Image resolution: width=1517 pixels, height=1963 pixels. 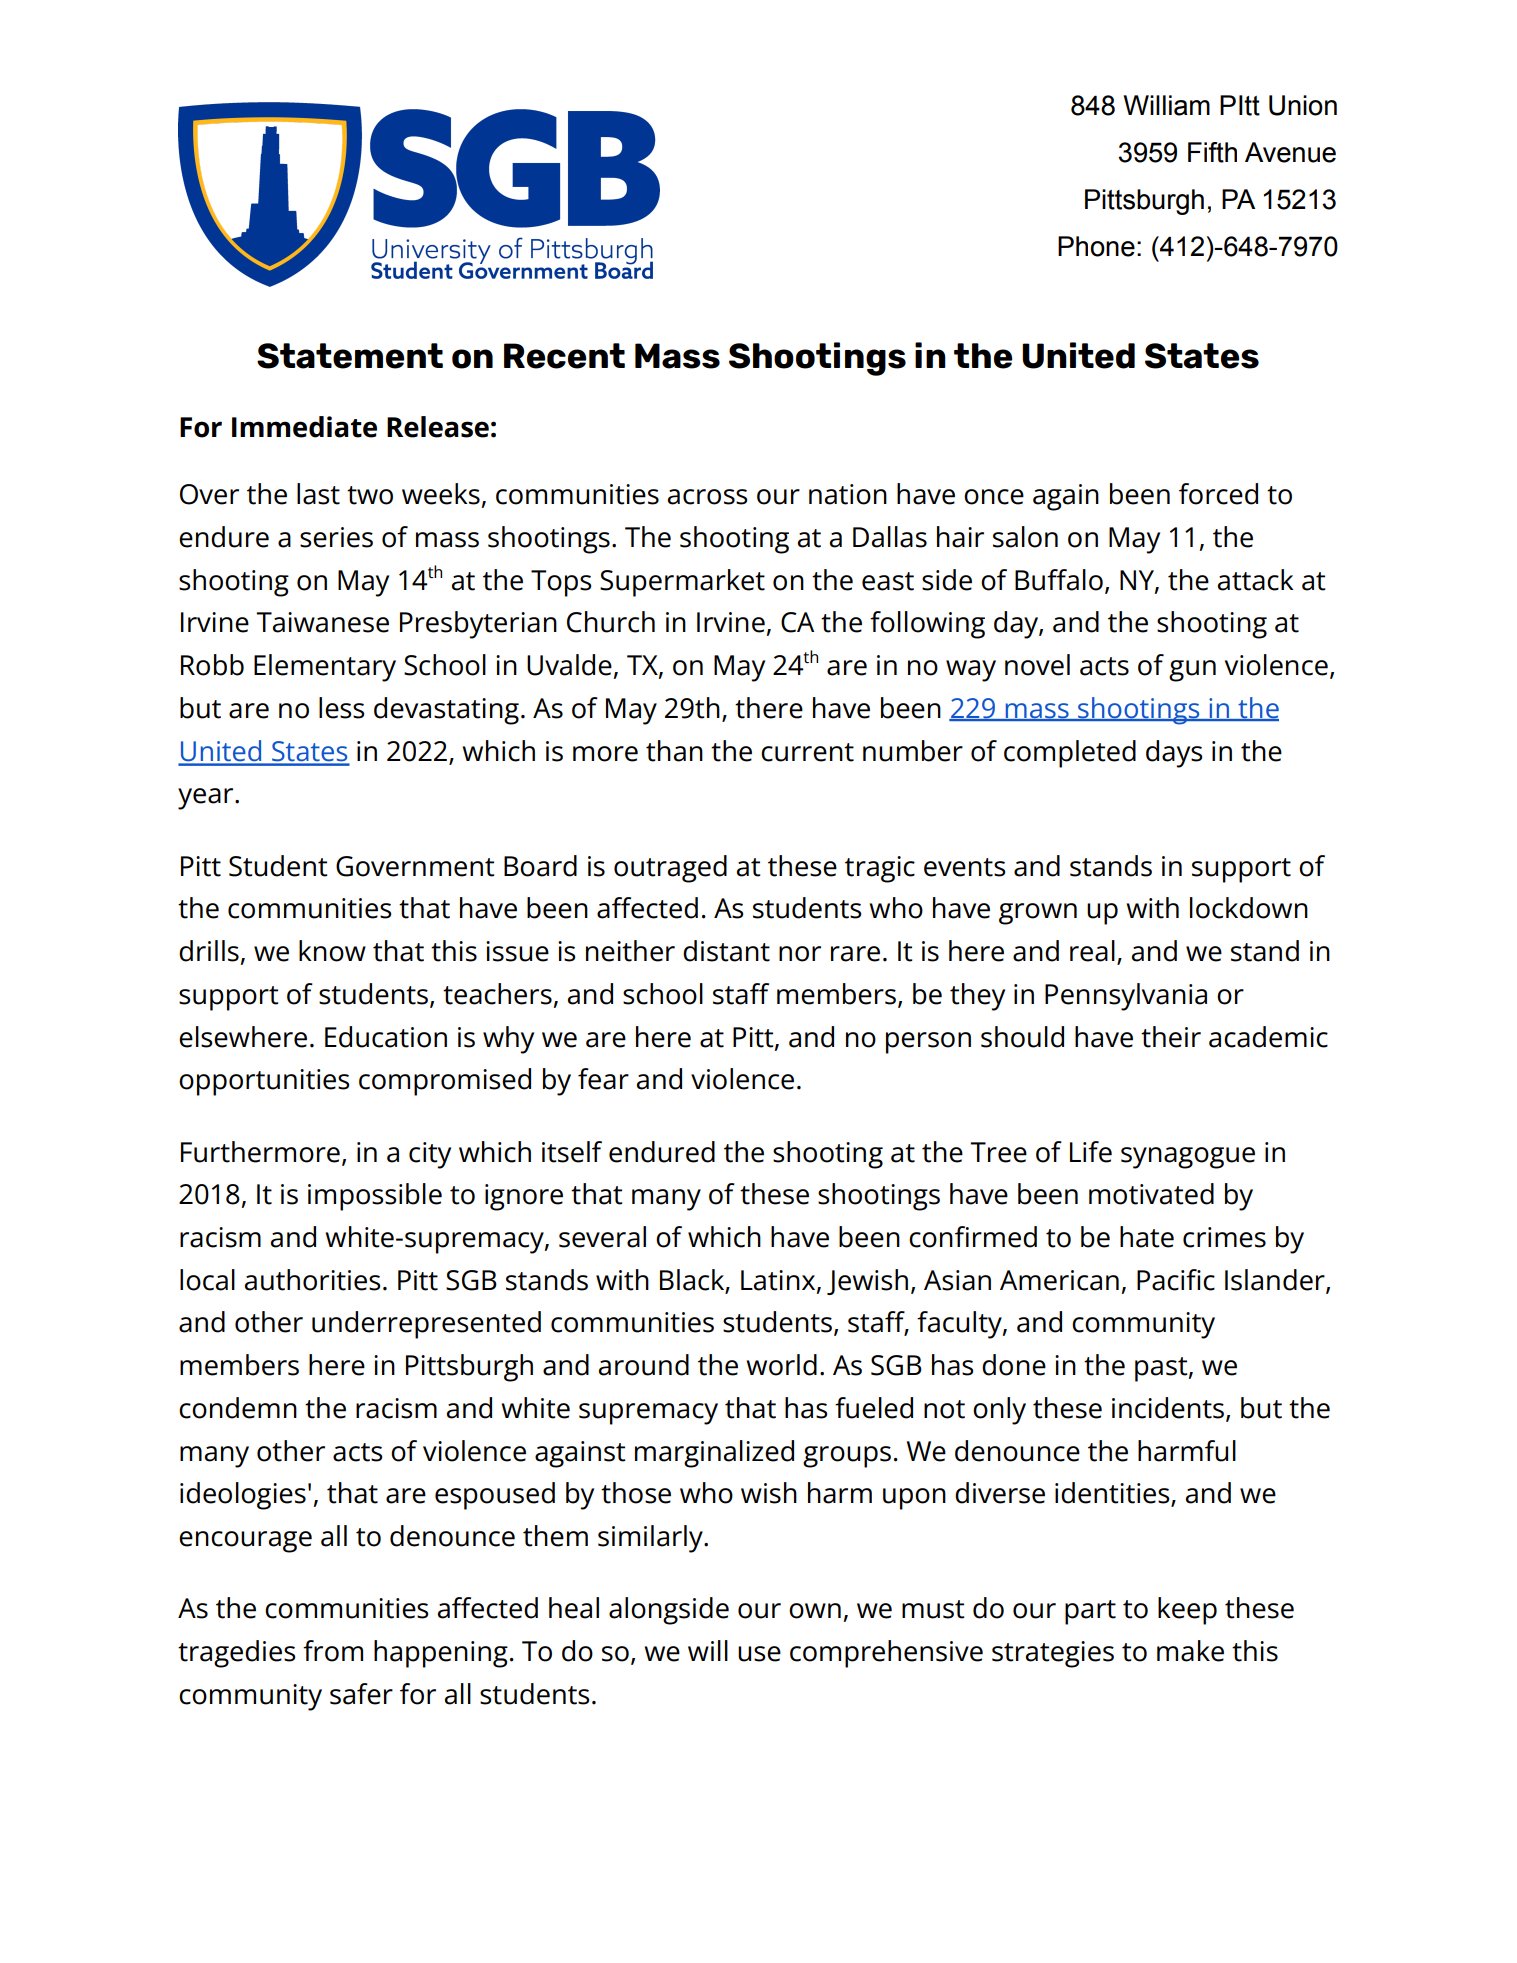 I want to click on distant, so click(x=726, y=951).
